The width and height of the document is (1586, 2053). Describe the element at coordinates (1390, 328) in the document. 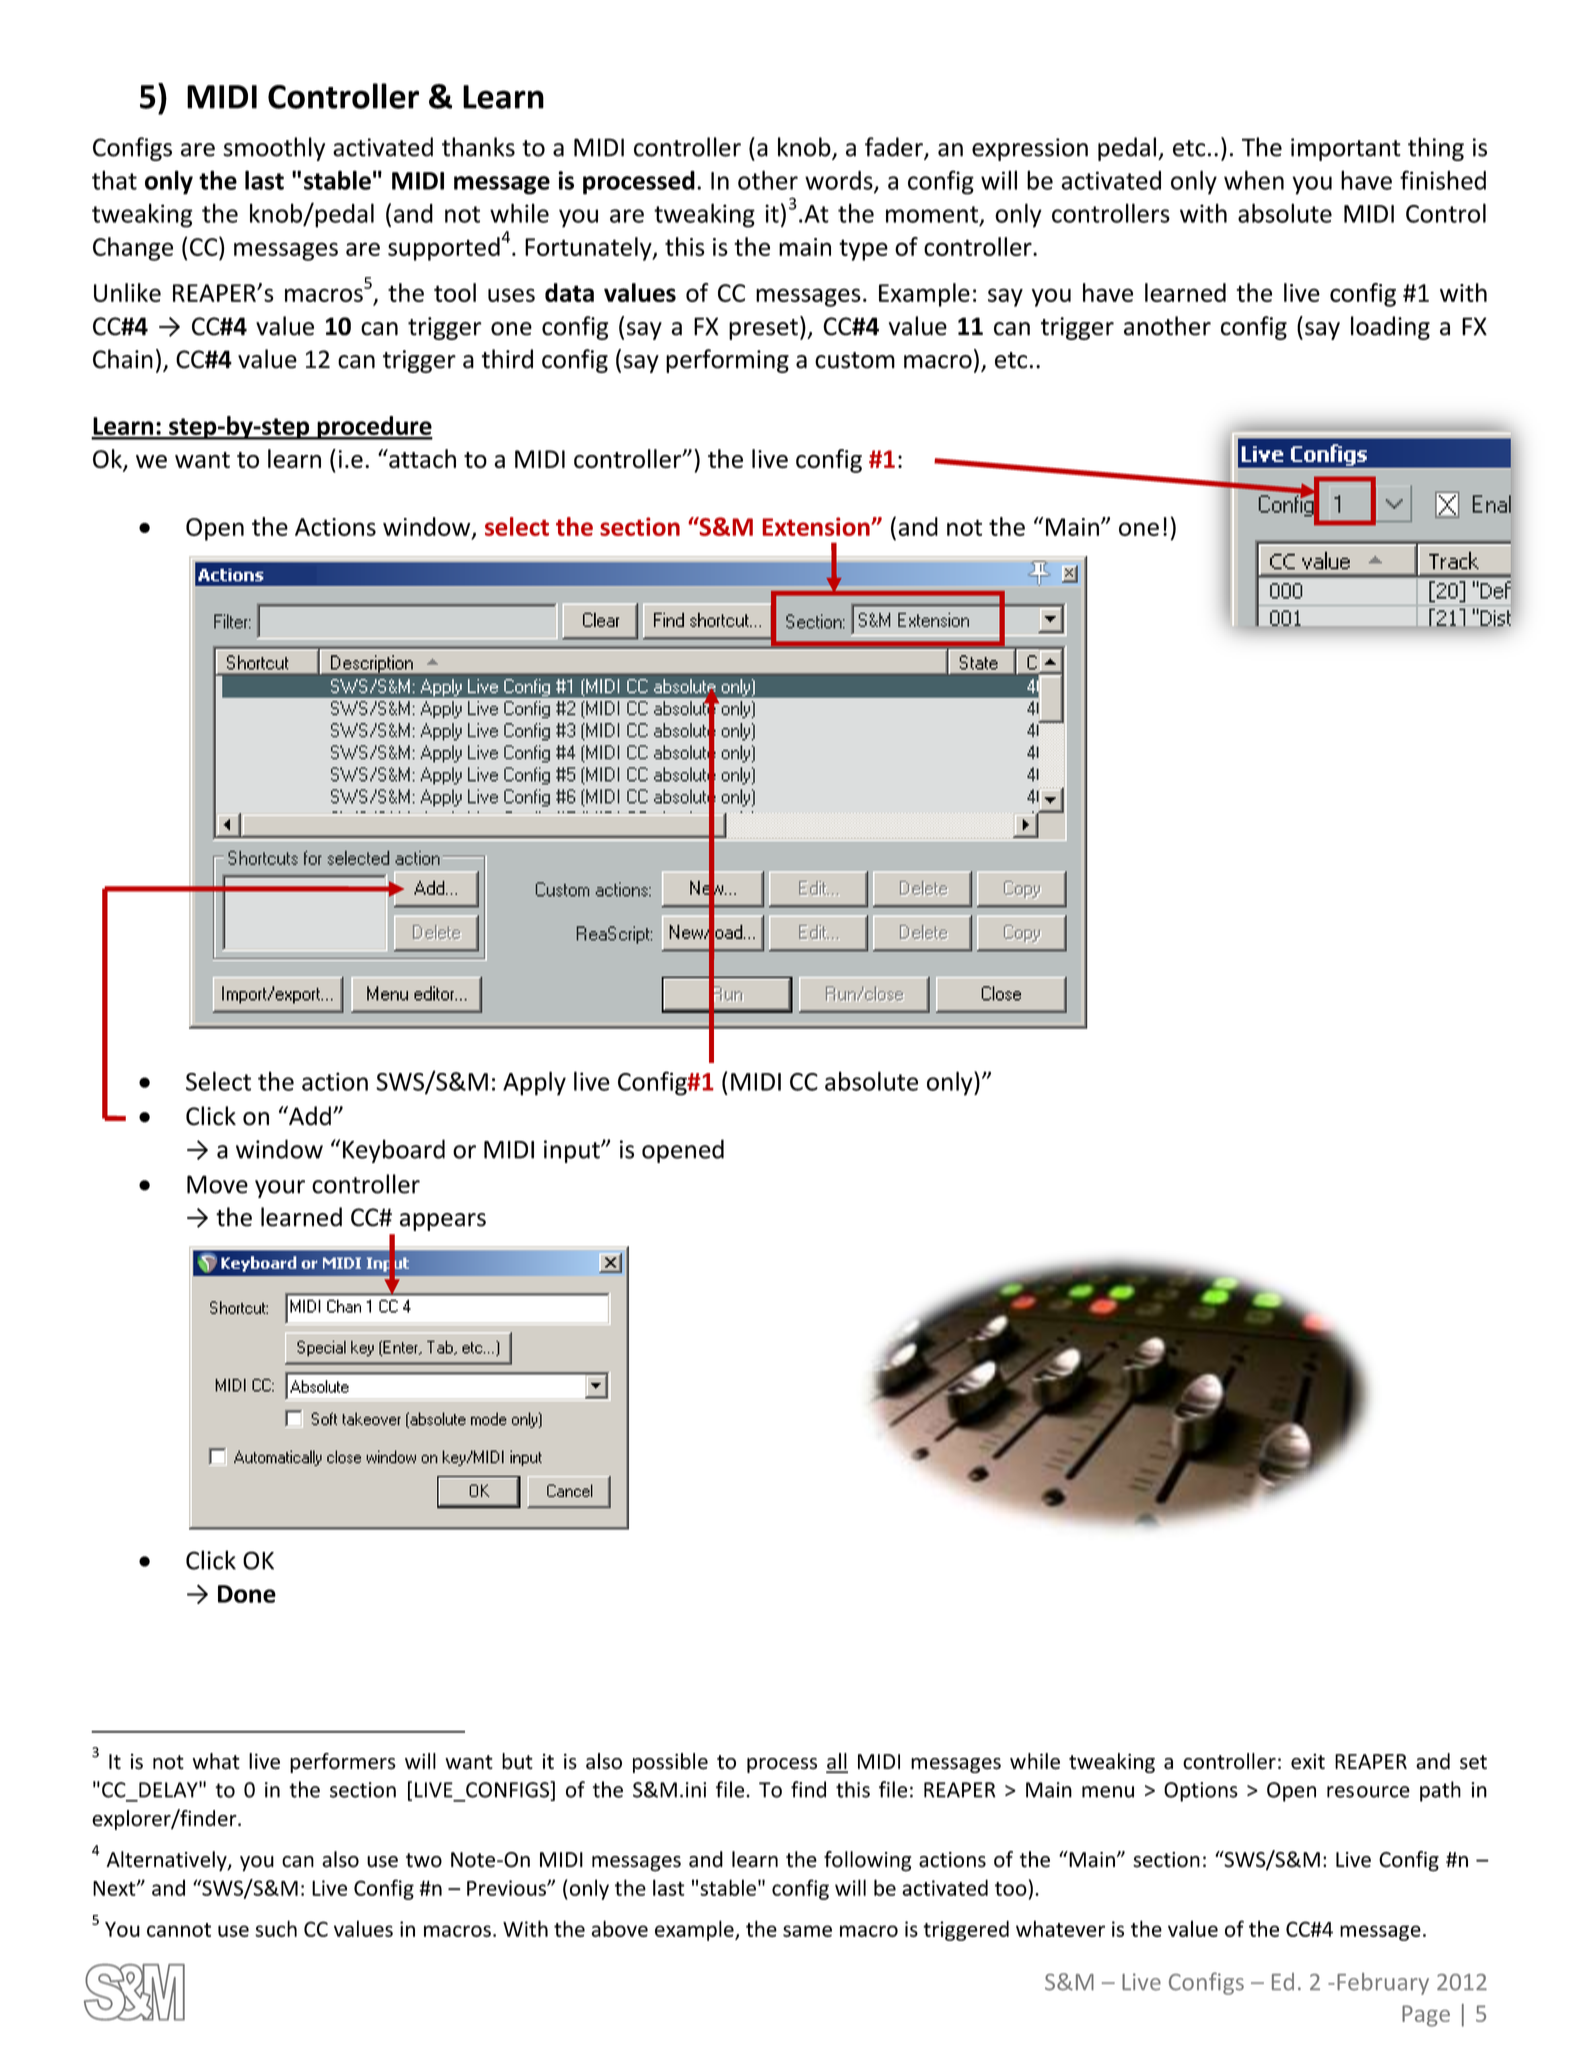

I see `loading` at that location.
